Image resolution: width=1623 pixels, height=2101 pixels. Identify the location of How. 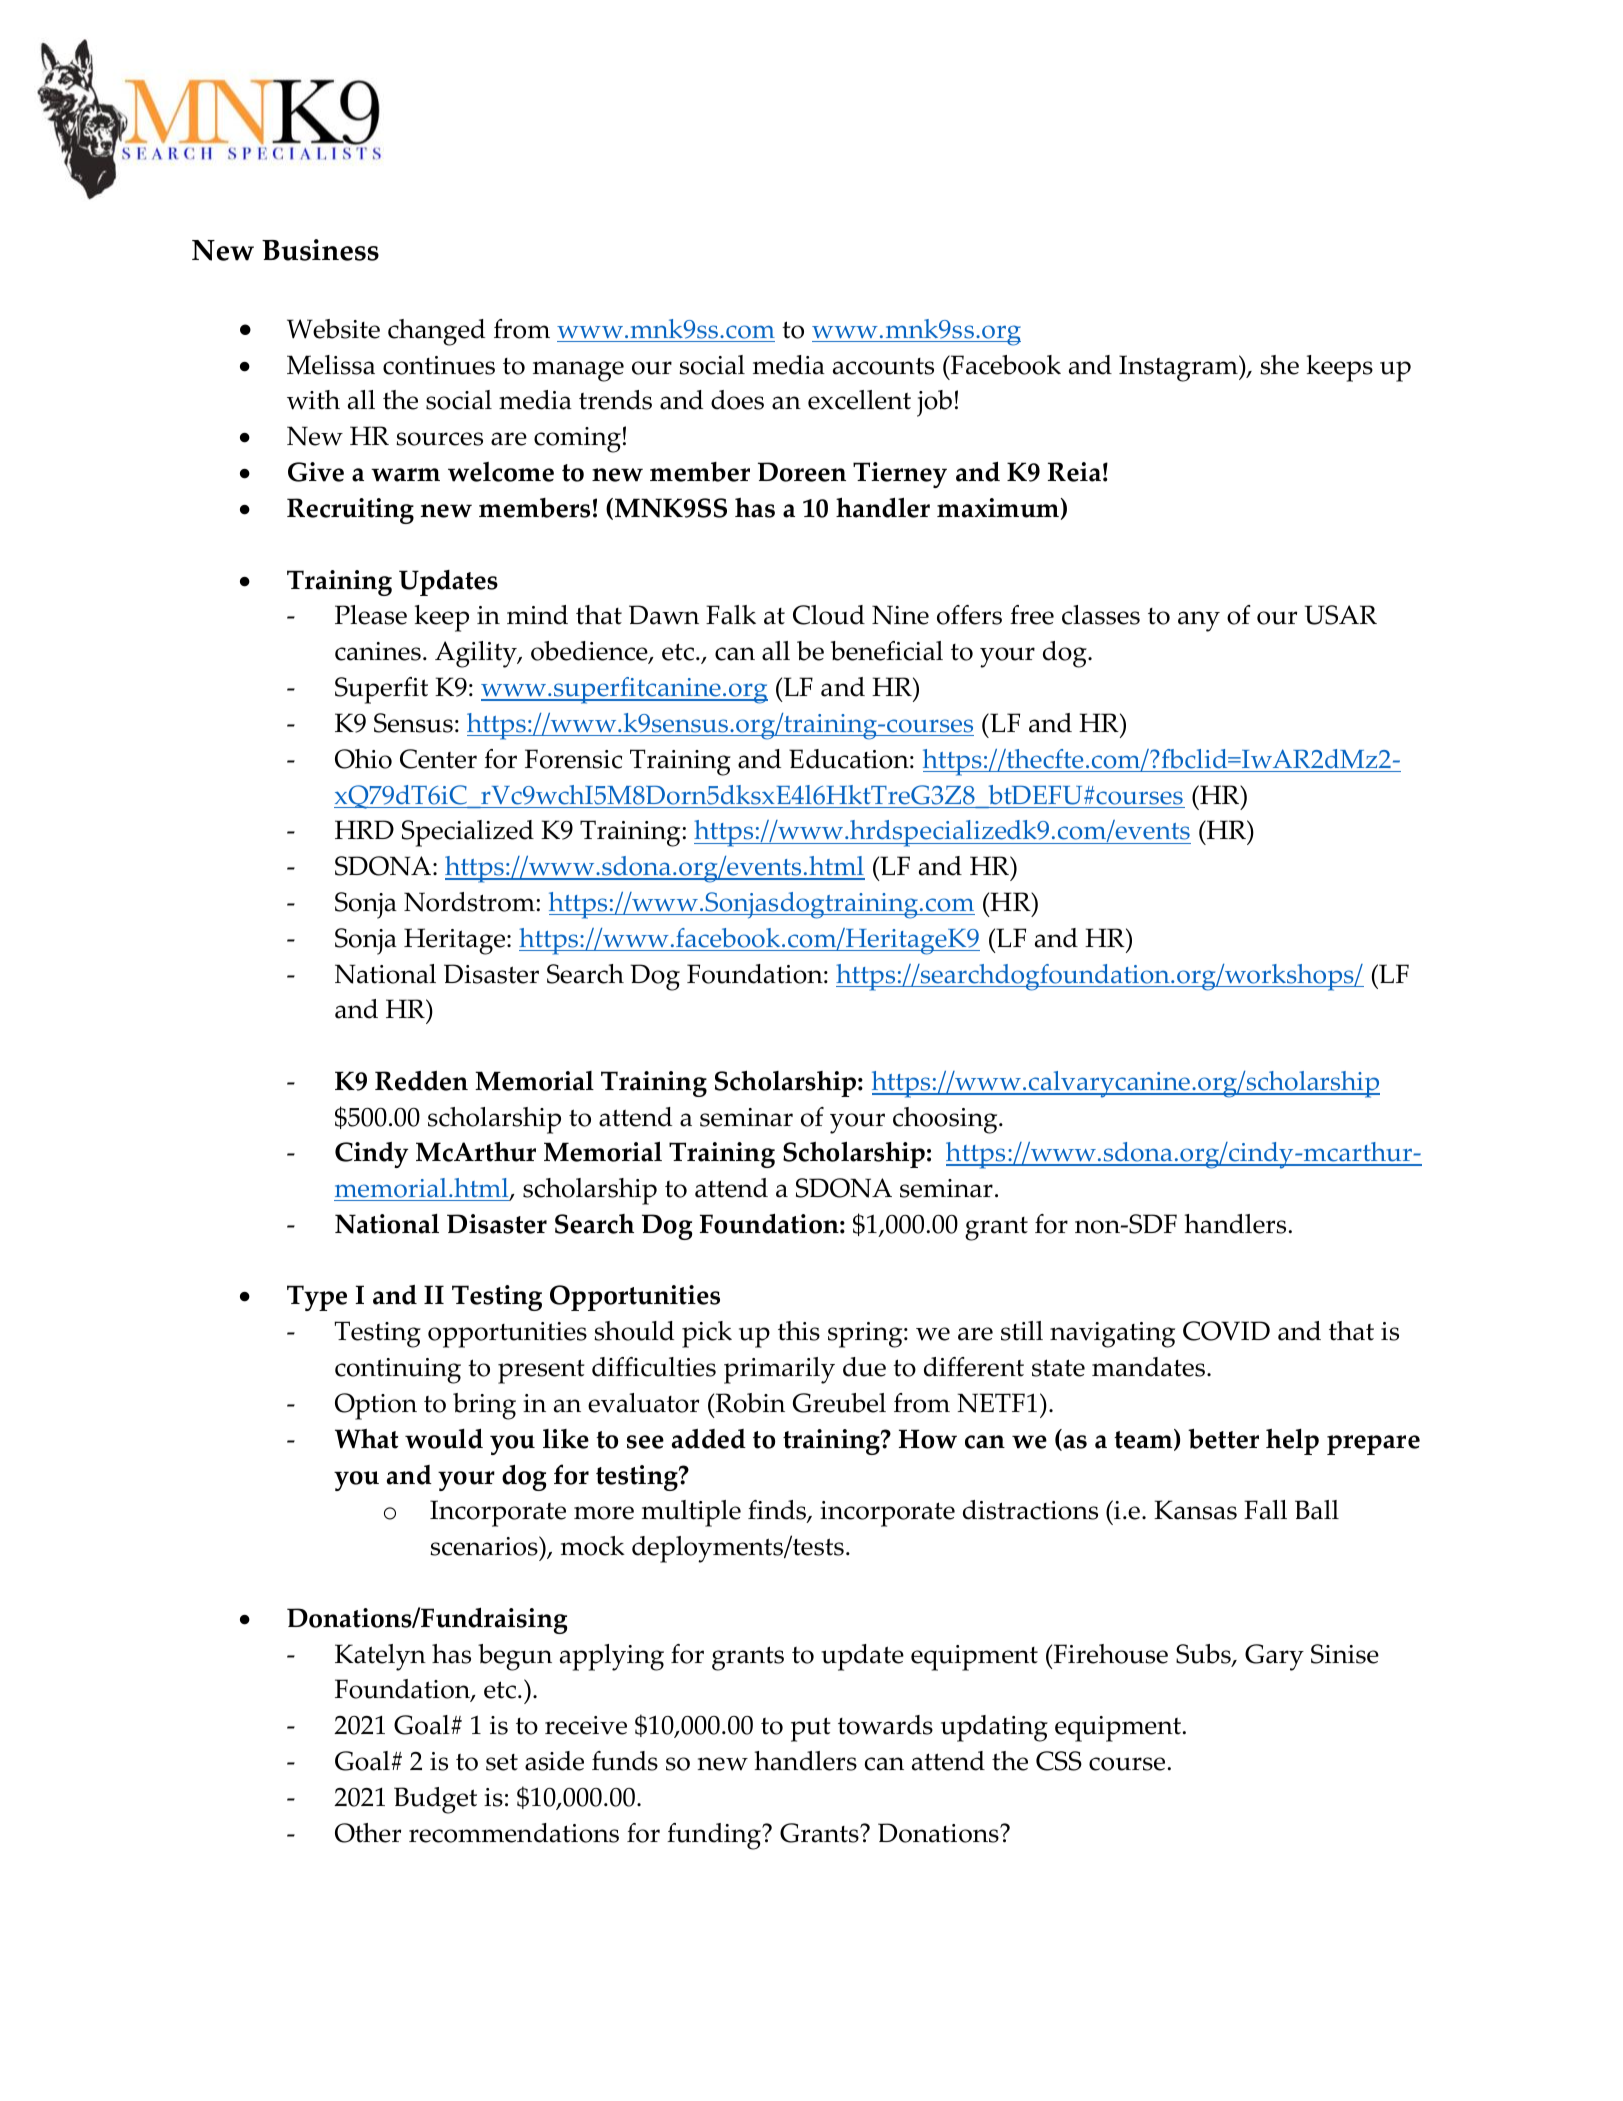
(928, 1439).
